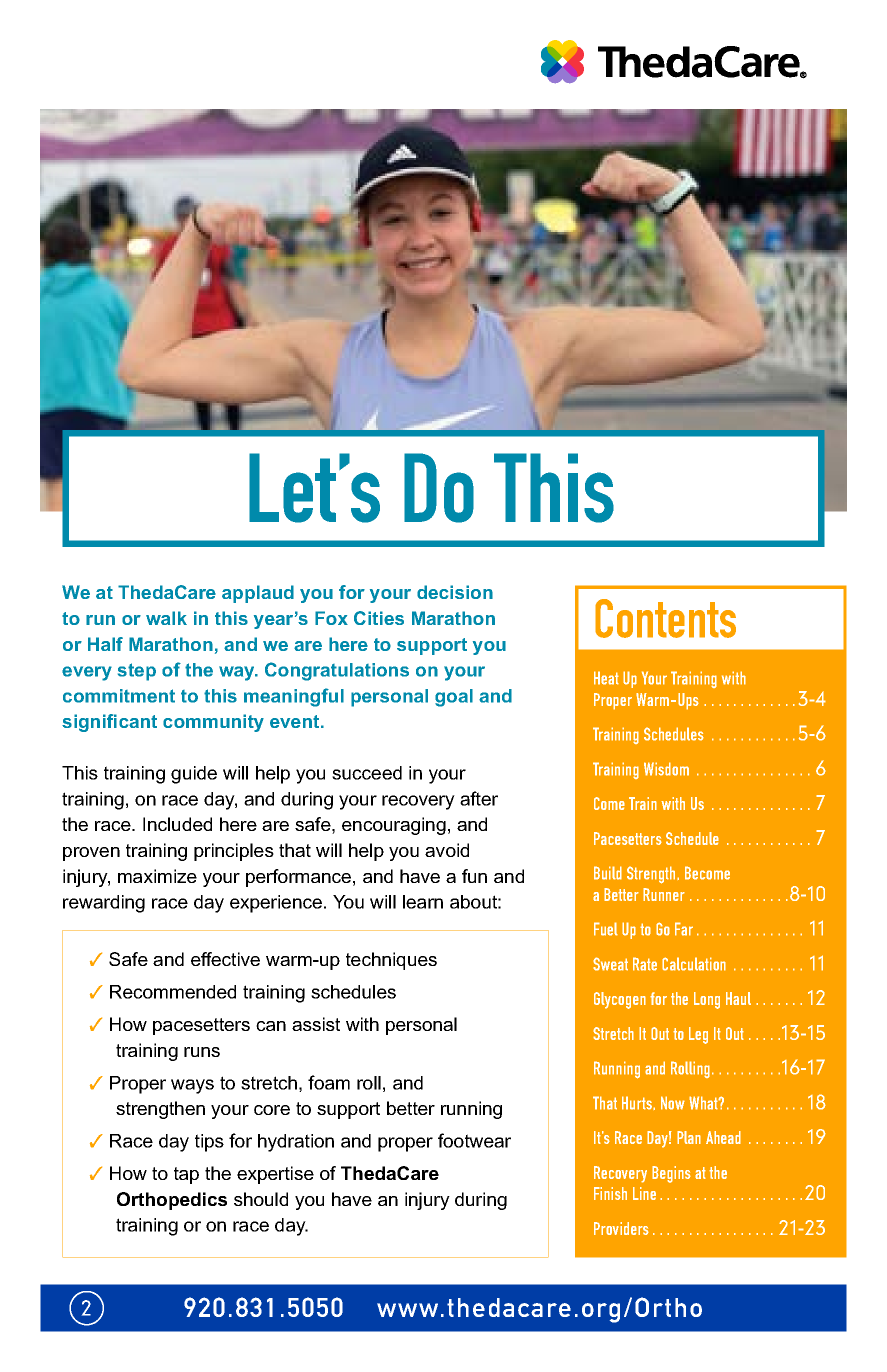  What do you see at coordinates (166, 618) in the screenshot?
I see `walk` at bounding box center [166, 618].
